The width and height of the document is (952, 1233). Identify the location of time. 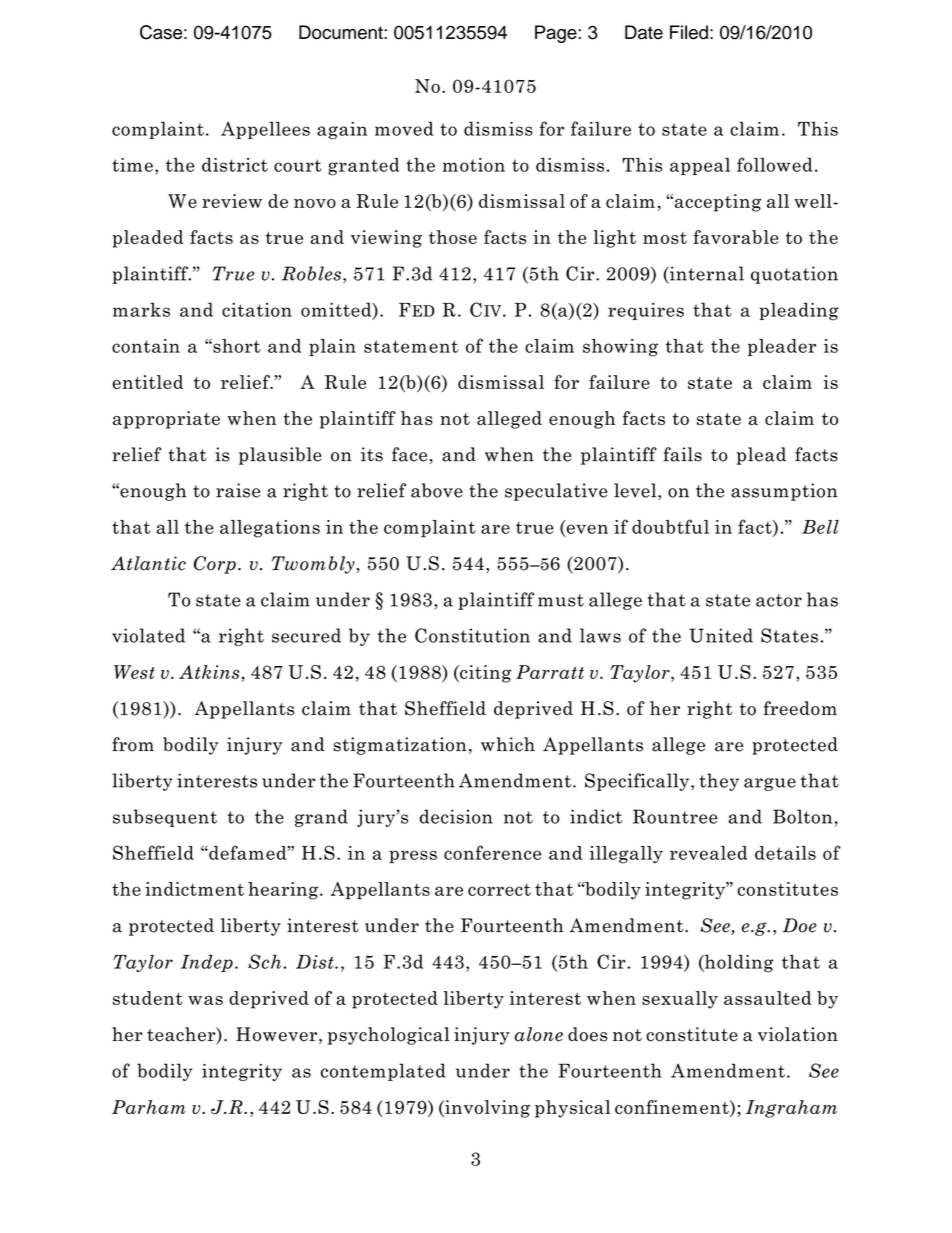
(132, 165).
